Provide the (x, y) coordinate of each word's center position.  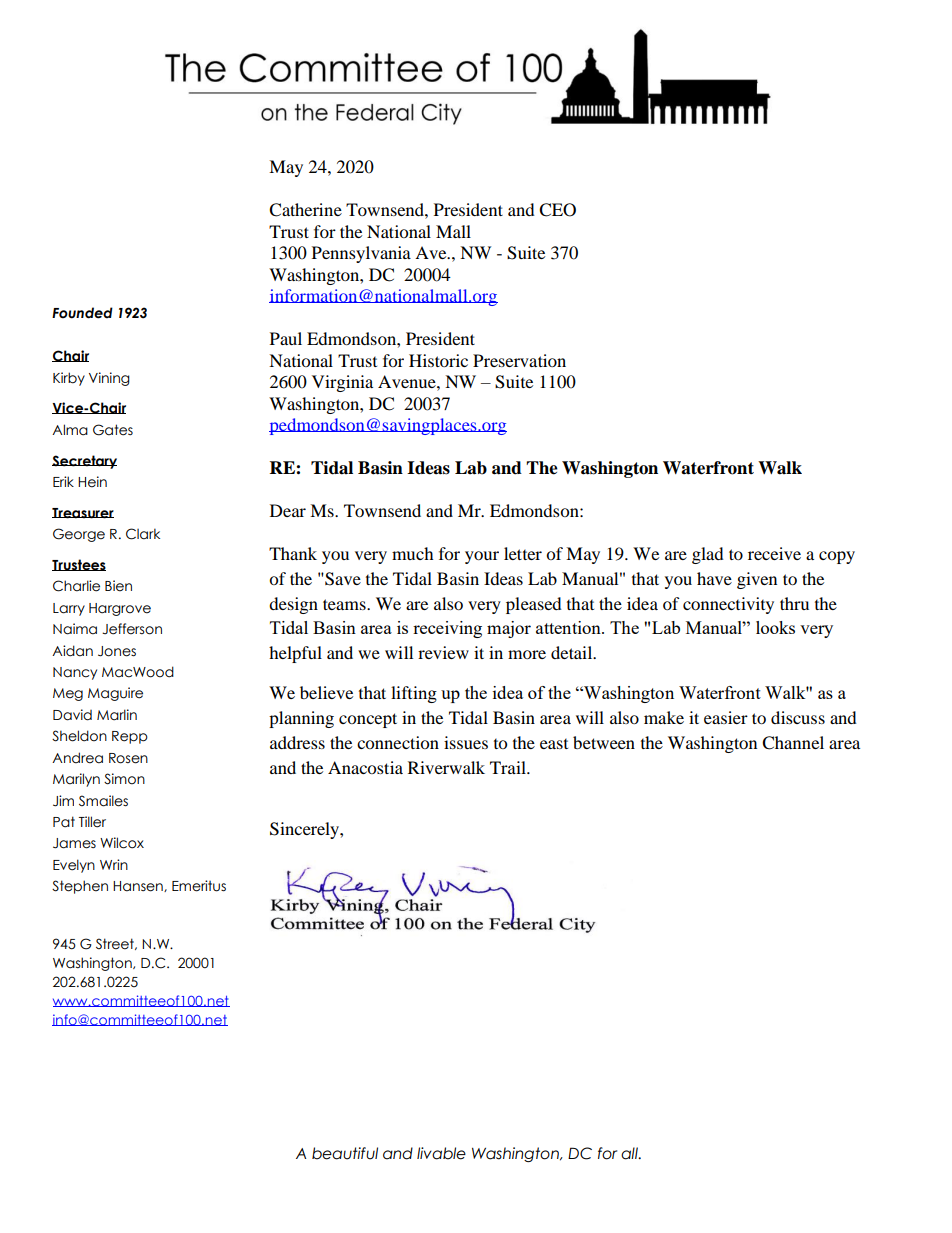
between (604, 742)
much (413, 553)
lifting (414, 694)
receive (774, 553)
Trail (509, 767)
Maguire (115, 694)
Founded (82, 313)
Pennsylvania (361, 254)
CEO (557, 210)
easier (726, 717)
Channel (793, 743)
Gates (113, 430)
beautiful (345, 1153)
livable (441, 1153)
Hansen (139, 886)
